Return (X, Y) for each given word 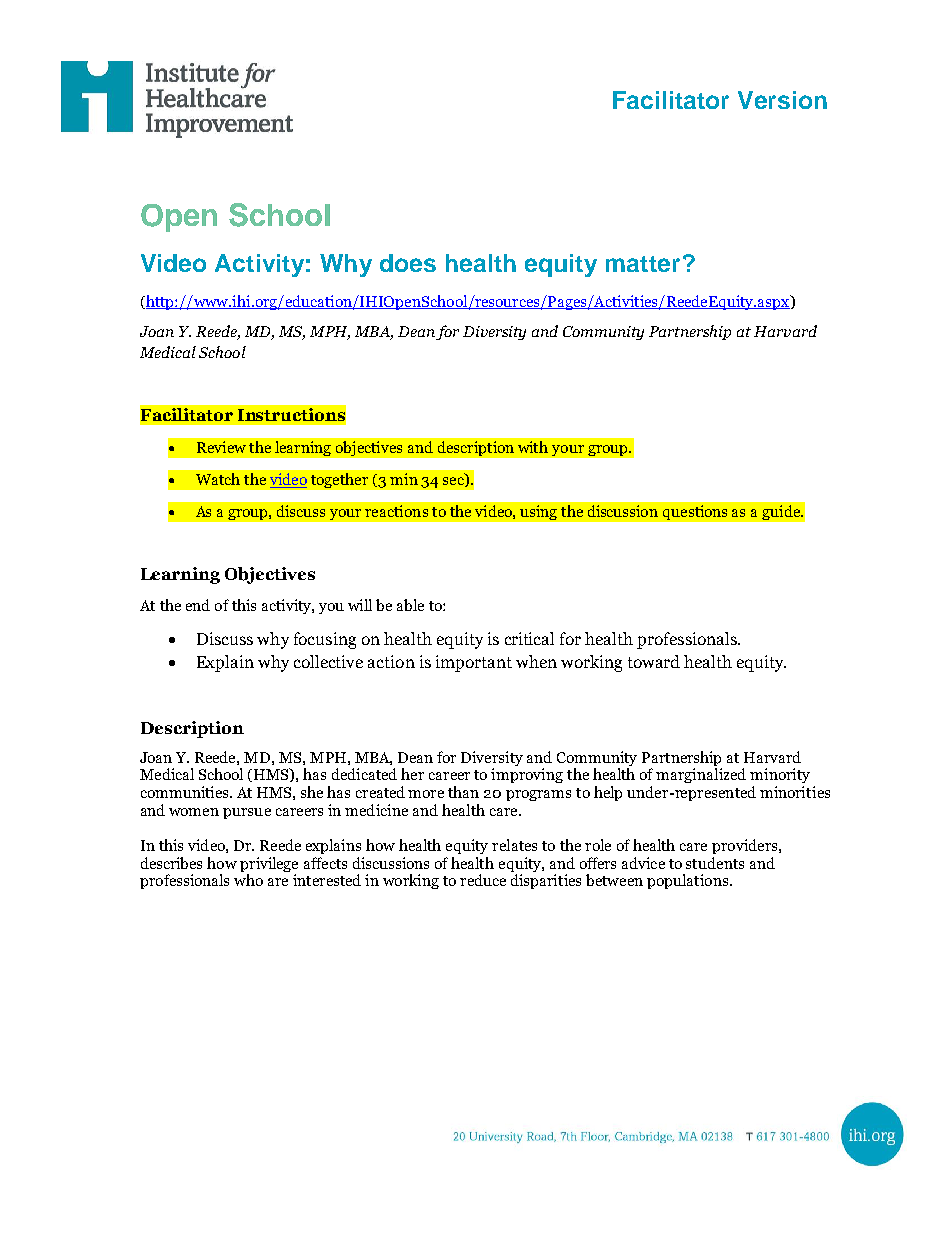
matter (643, 264)
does (408, 263)
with (533, 447)
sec (454, 482)
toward (654, 661)
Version (782, 100)
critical (529, 638)
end (198, 605)
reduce (483, 880)
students (715, 863)
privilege (269, 864)
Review (221, 447)
